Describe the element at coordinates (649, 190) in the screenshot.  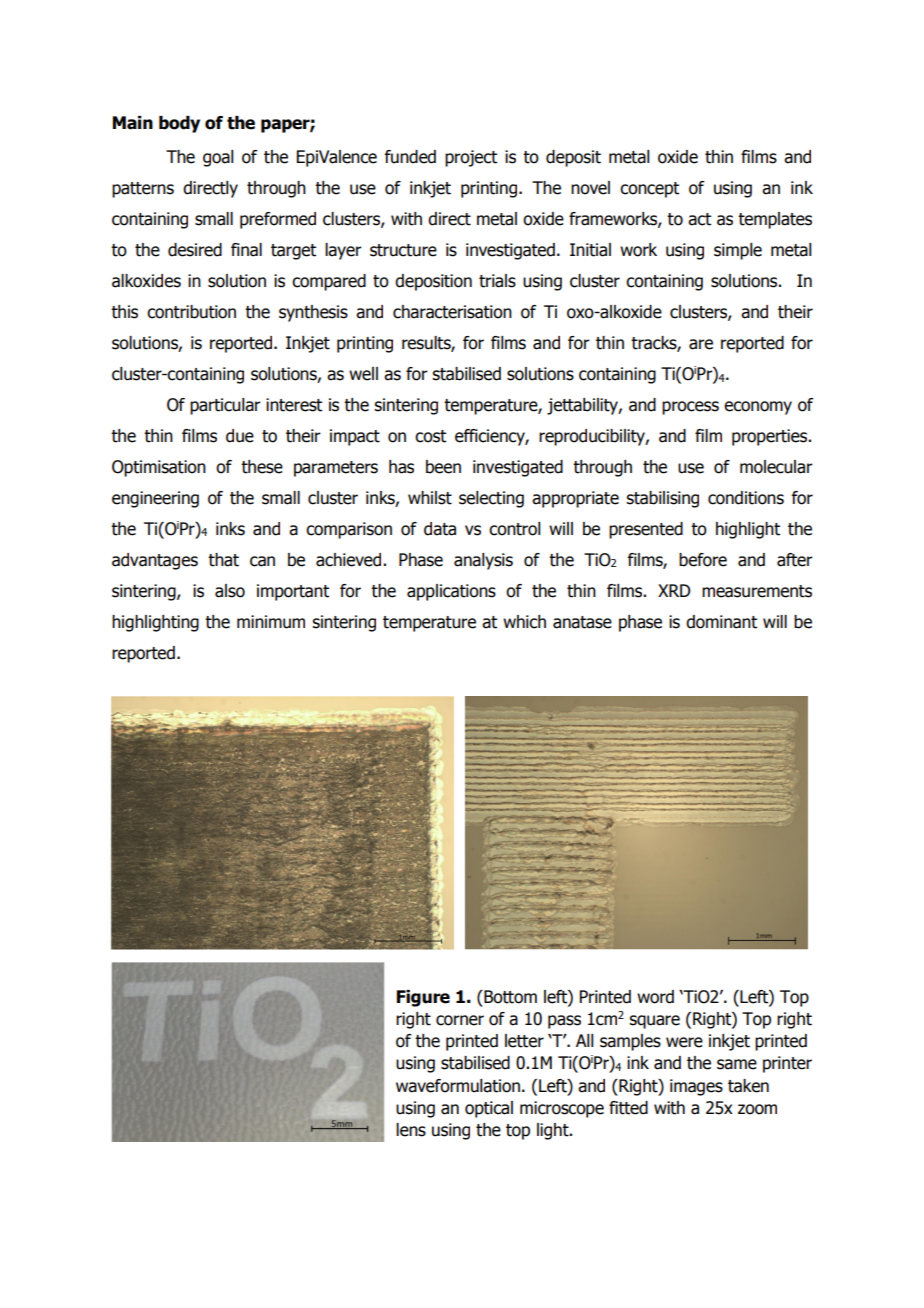
I see `concept` at that location.
